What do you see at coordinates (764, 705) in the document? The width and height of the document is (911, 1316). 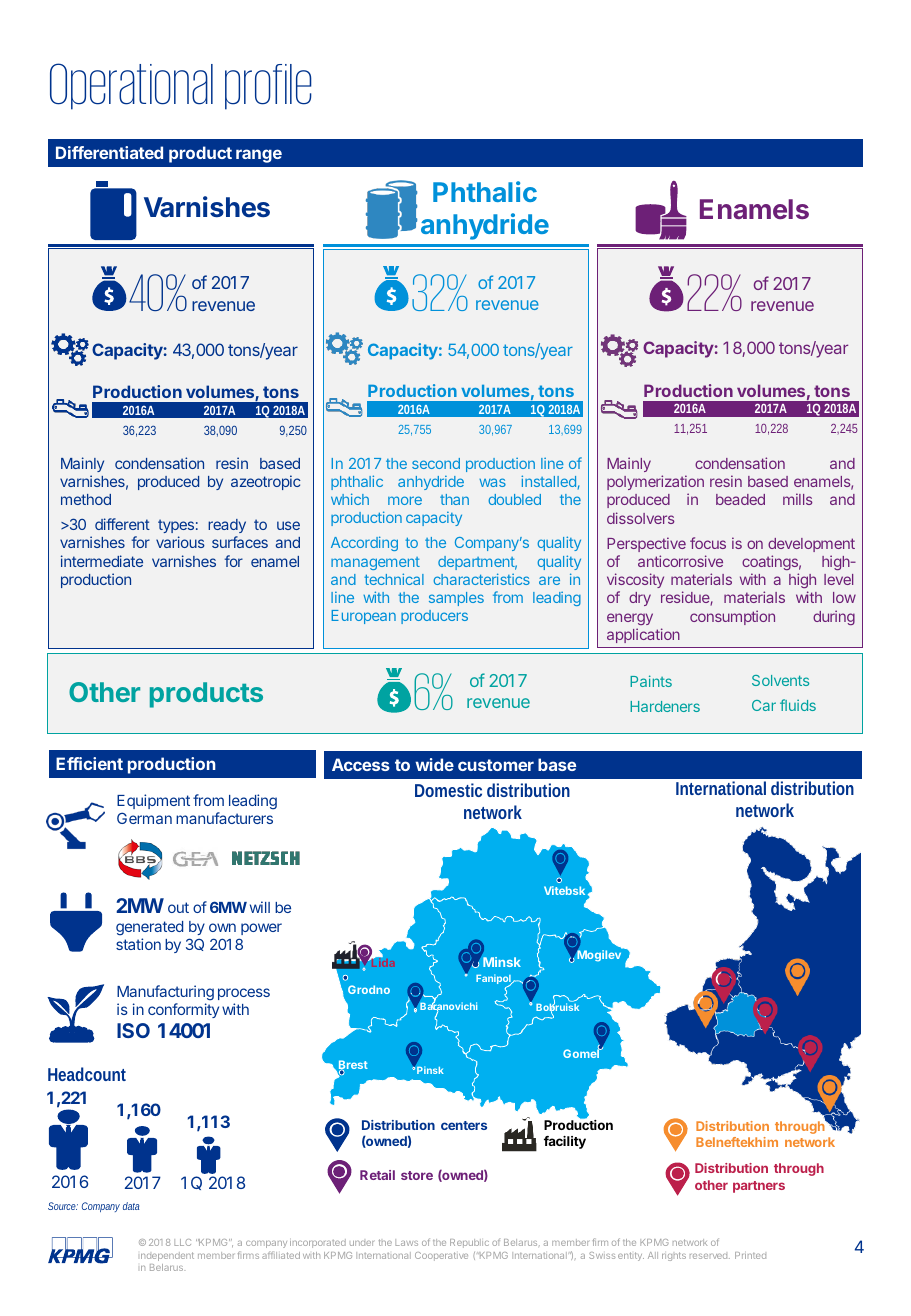 I see `Car` at bounding box center [764, 705].
